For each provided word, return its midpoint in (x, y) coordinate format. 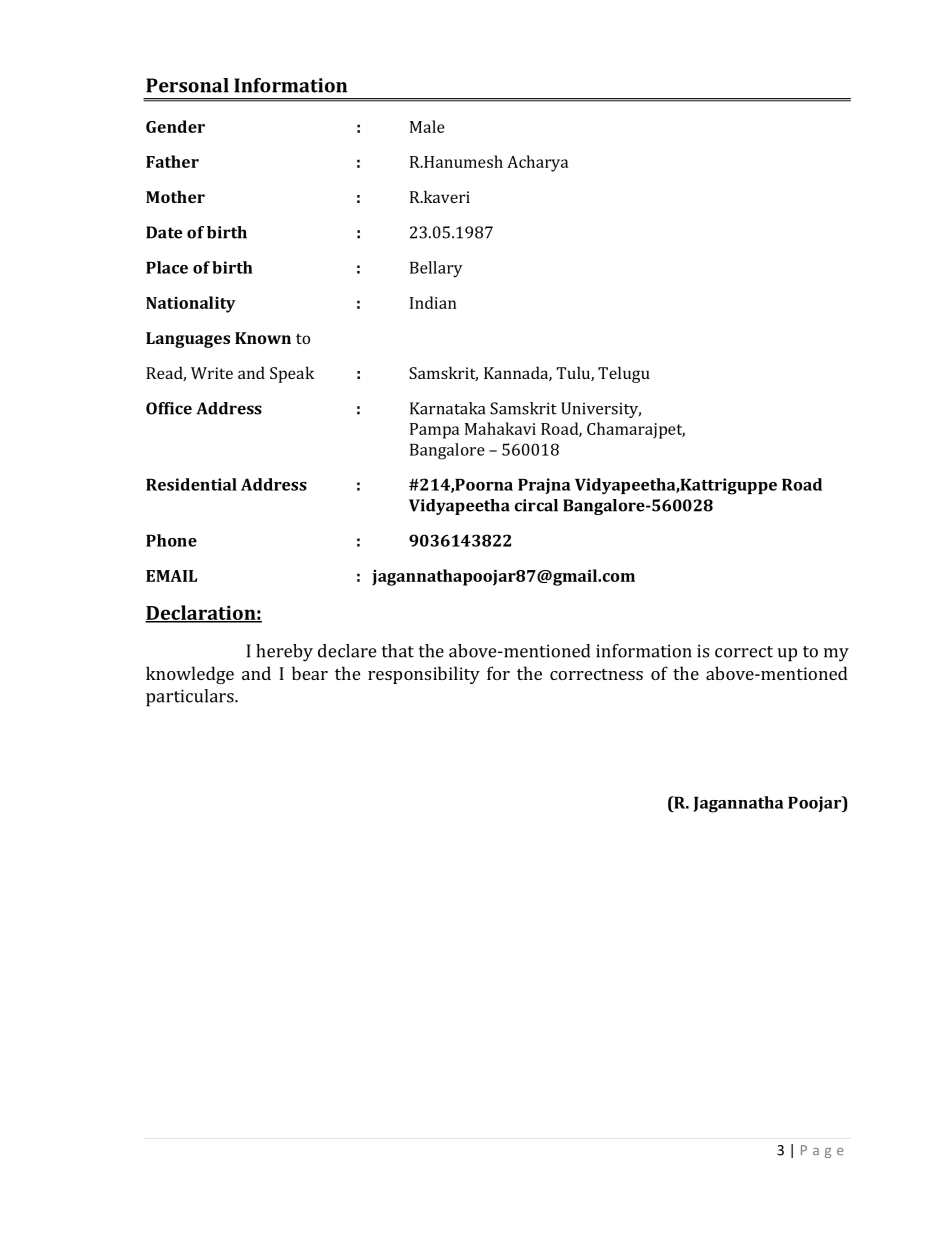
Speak (292, 374)
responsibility (424, 675)
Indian (433, 302)
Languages (188, 340)
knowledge (190, 675)
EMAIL (171, 576)
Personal (187, 85)
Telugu (624, 374)
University (601, 410)
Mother (175, 196)
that (398, 651)
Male (427, 126)
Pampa (434, 431)
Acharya (537, 163)
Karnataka (447, 408)
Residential (191, 484)
